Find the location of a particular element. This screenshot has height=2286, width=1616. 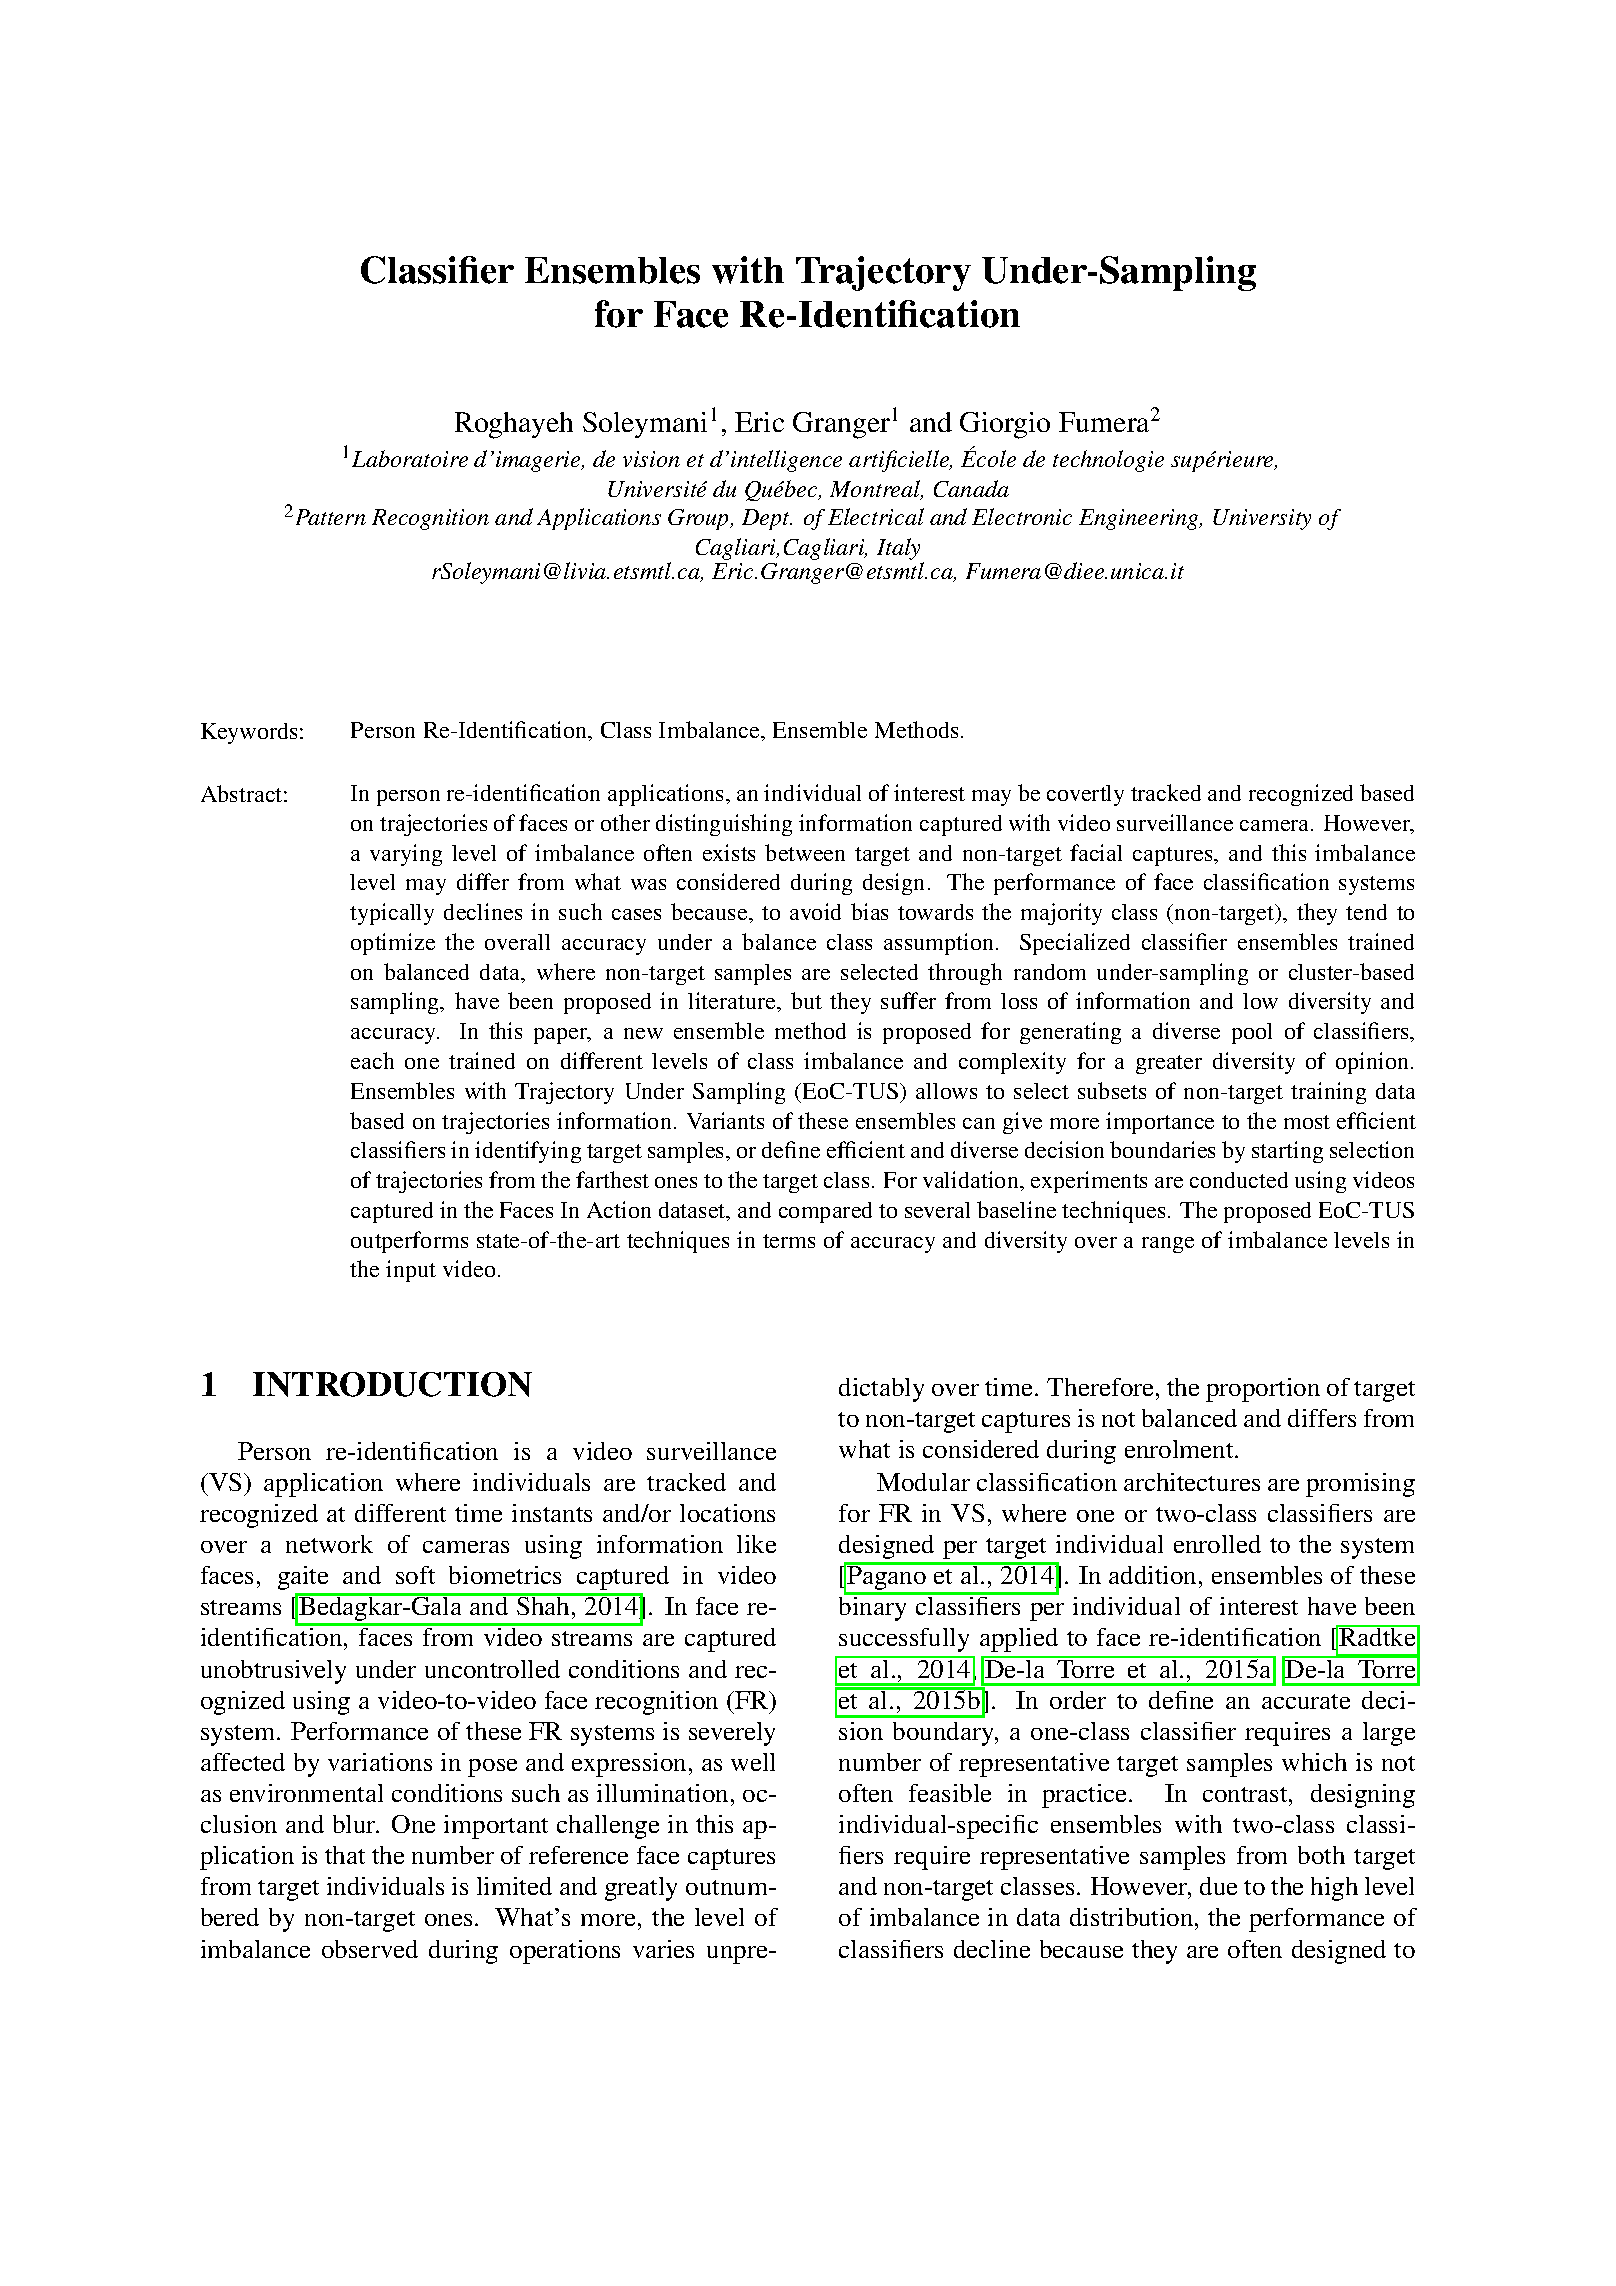

outperforms is located at coordinates (409, 1242).
